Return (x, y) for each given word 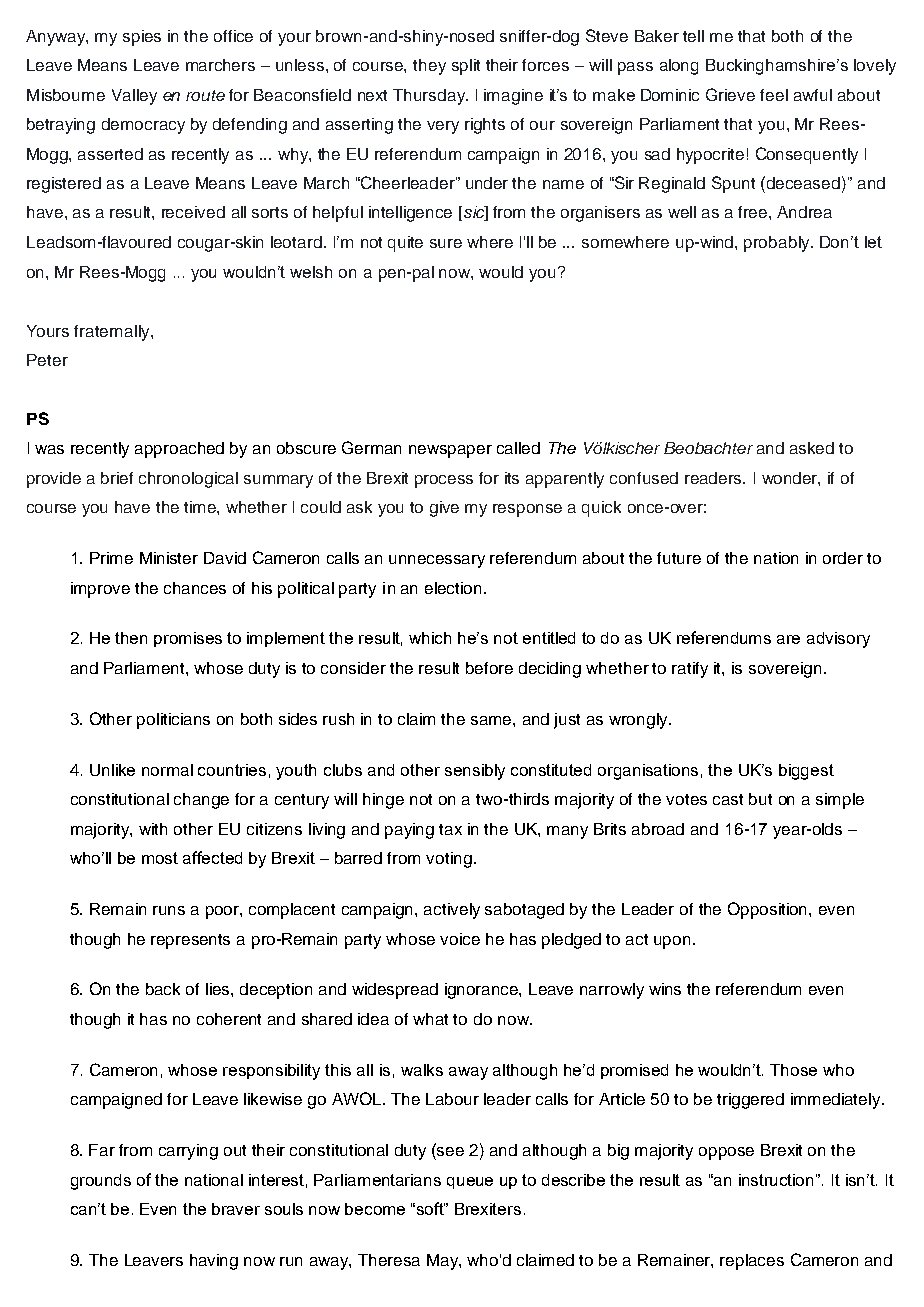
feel (774, 95)
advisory (838, 640)
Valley (134, 97)
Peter (47, 360)
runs (169, 910)
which (430, 638)
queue (470, 1183)
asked (812, 448)
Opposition (769, 910)
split (466, 67)
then (131, 638)
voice (460, 939)
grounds (101, 1182)
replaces (752, 1262)
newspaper (450, 451)
